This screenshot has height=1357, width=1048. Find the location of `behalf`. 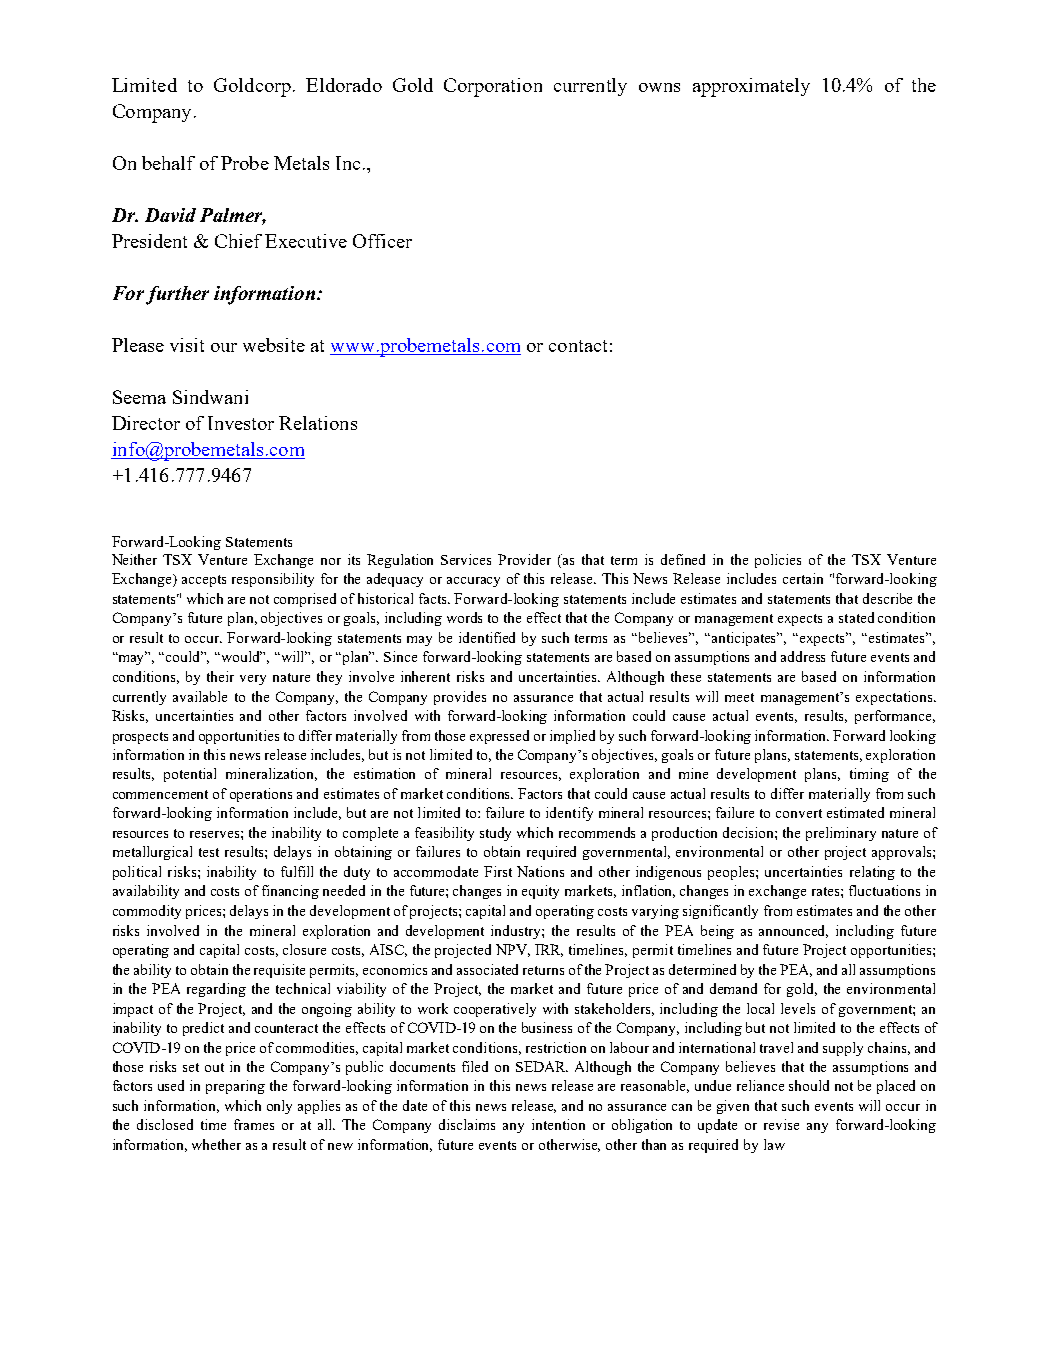

behalf is located at coordinates (168, 163).
